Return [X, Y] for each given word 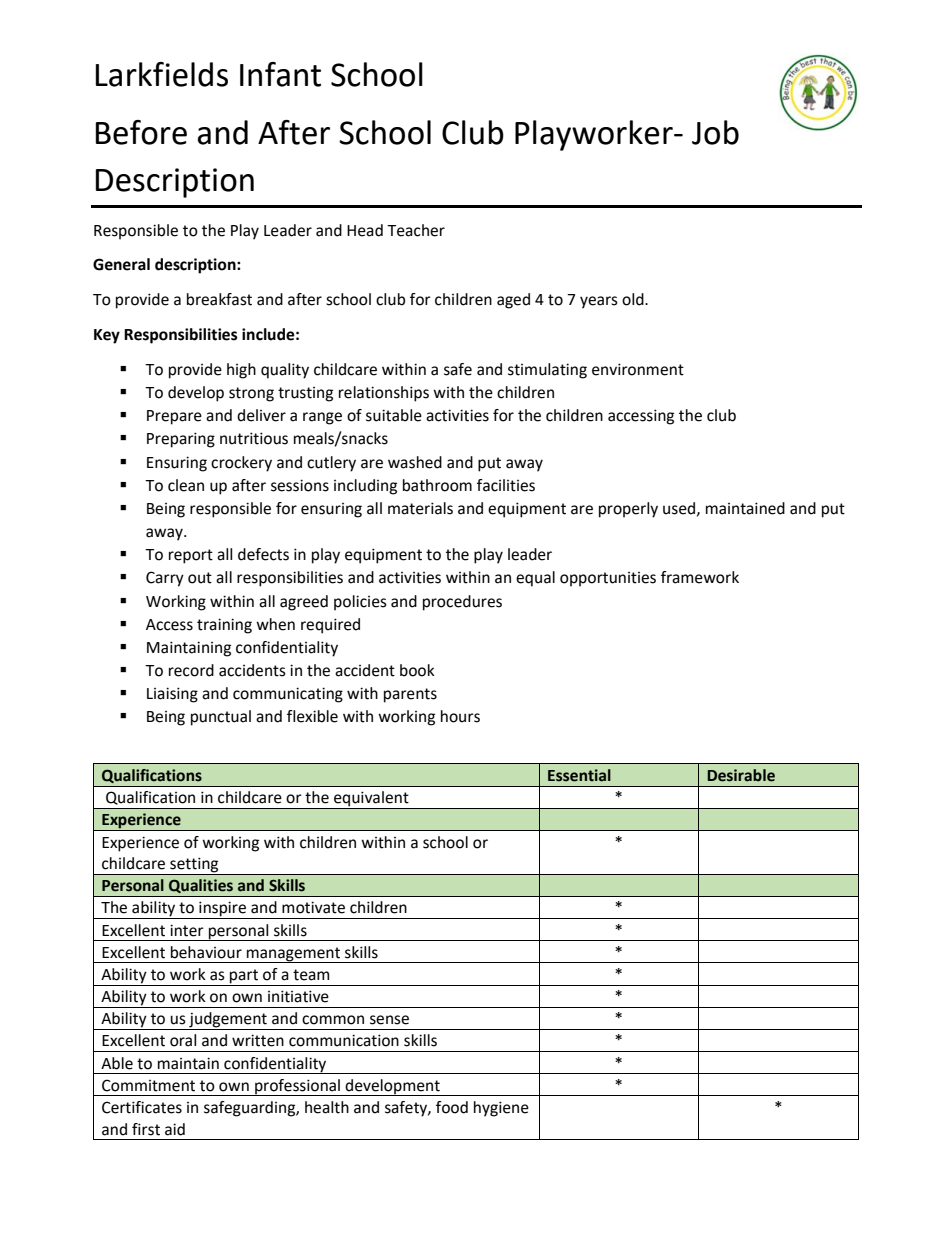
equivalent [371, 800]
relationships [384, 394]
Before [141, 132]
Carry [165, 579]
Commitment [148, 1085]
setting [194, 866]
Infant [280, 74]
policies [360, 603]
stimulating [547, 371]
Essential [579, 775]
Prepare [174, 417]
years [599, 302]
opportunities [608, 579]
